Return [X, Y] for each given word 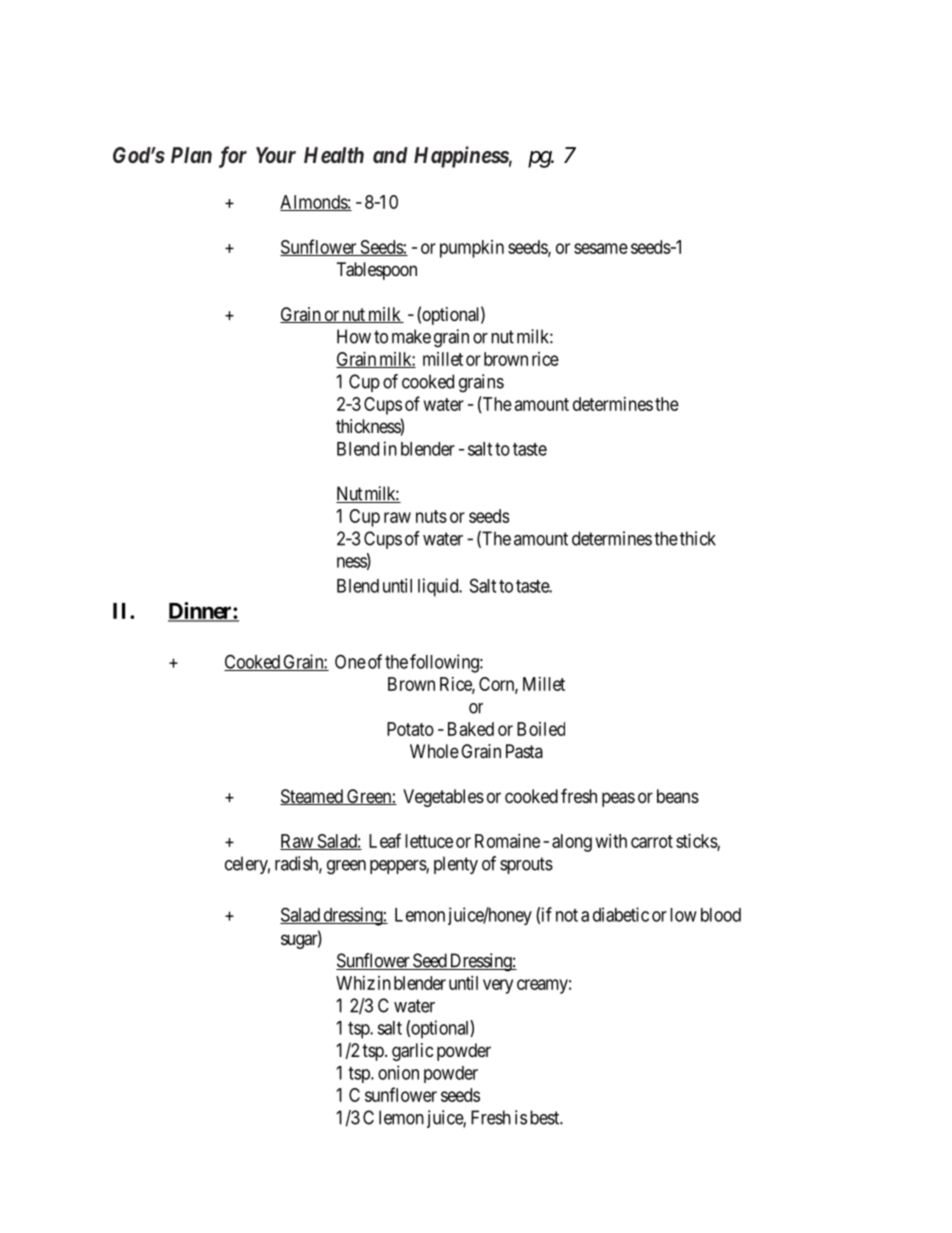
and [390, 155]
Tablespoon [377, 271]
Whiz [355, 983]
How [354, 336]
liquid [439, 587]
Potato [410, 729]
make [411, 336]
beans [678, 796]
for [233, 157]
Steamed [312, 797]
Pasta [524, 751]
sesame [601, 248]
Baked [471, 729]
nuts [431, 516]
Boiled [541, 729]
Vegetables [443, 798]
